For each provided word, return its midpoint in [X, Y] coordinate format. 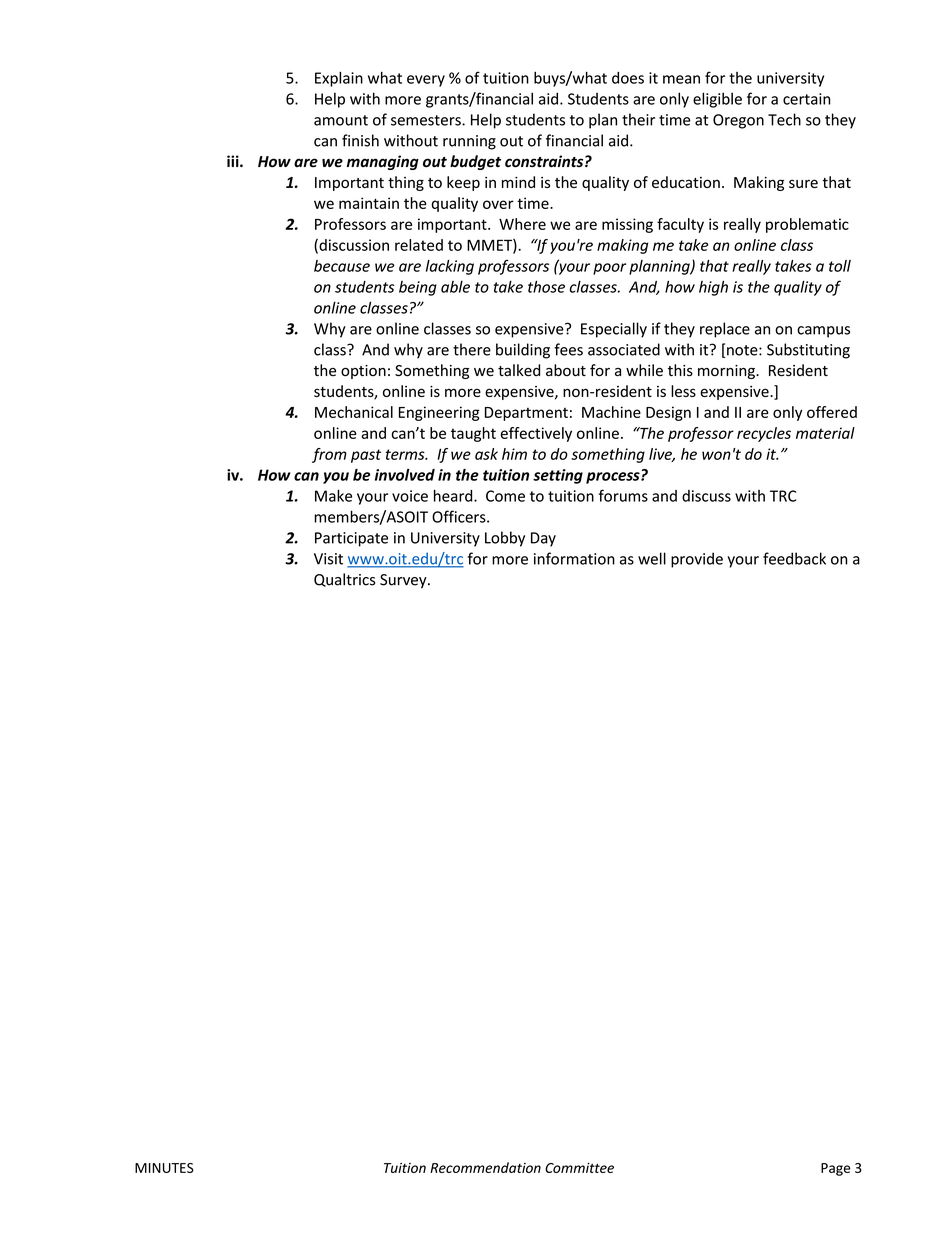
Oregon [738, 121]
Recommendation [485, 1167]
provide [697, 560]
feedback [794, 558]
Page [835, 1169]
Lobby [505, 539]
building [523, 351]
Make [333, 495]
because [342, 266]
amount [341, 120]
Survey [404, 581]
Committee [579, 1168]
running [469, 142]
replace [725, 330]
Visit [328, 559]
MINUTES [164, 1168]
